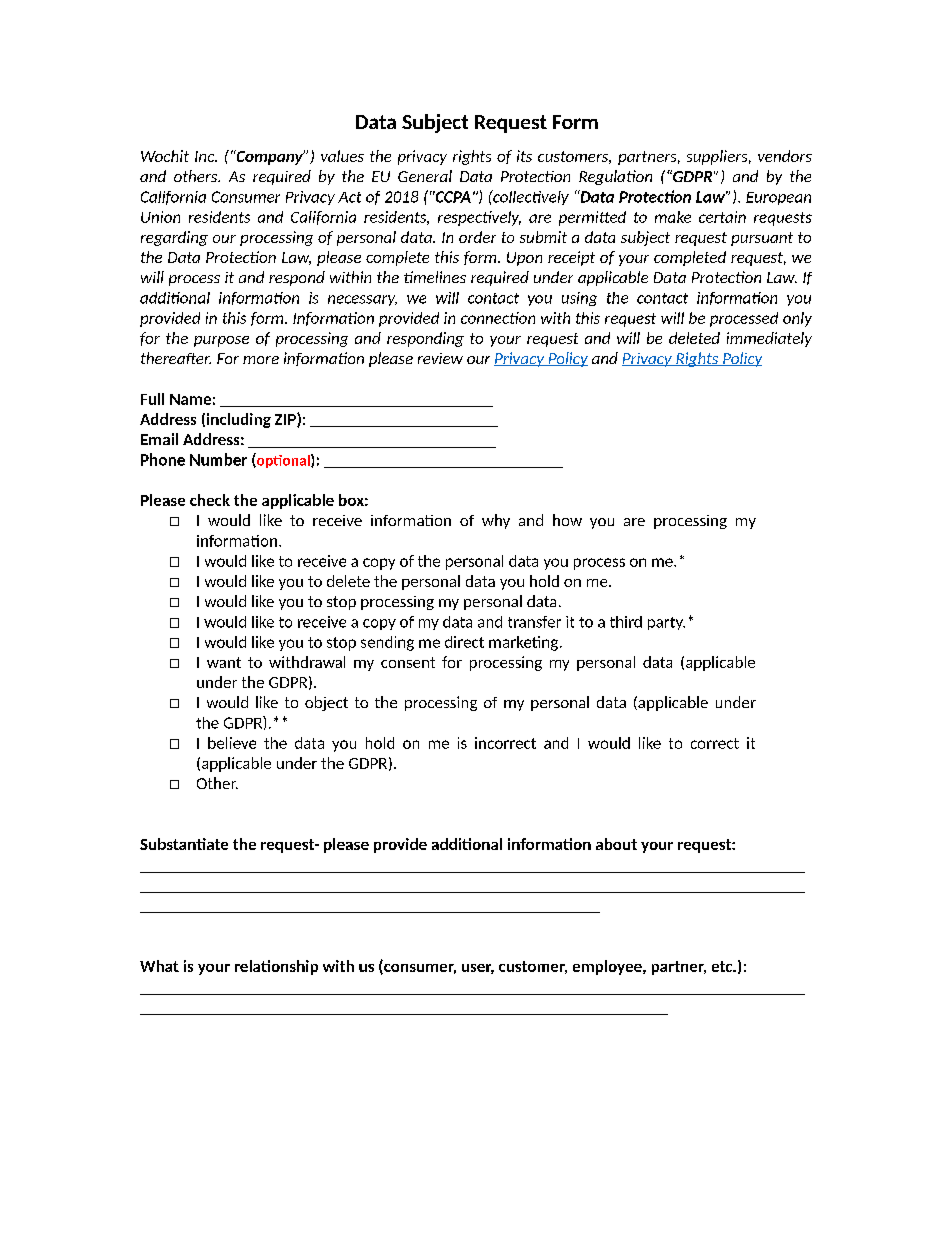  I want to click on party, so click(666, 623).
